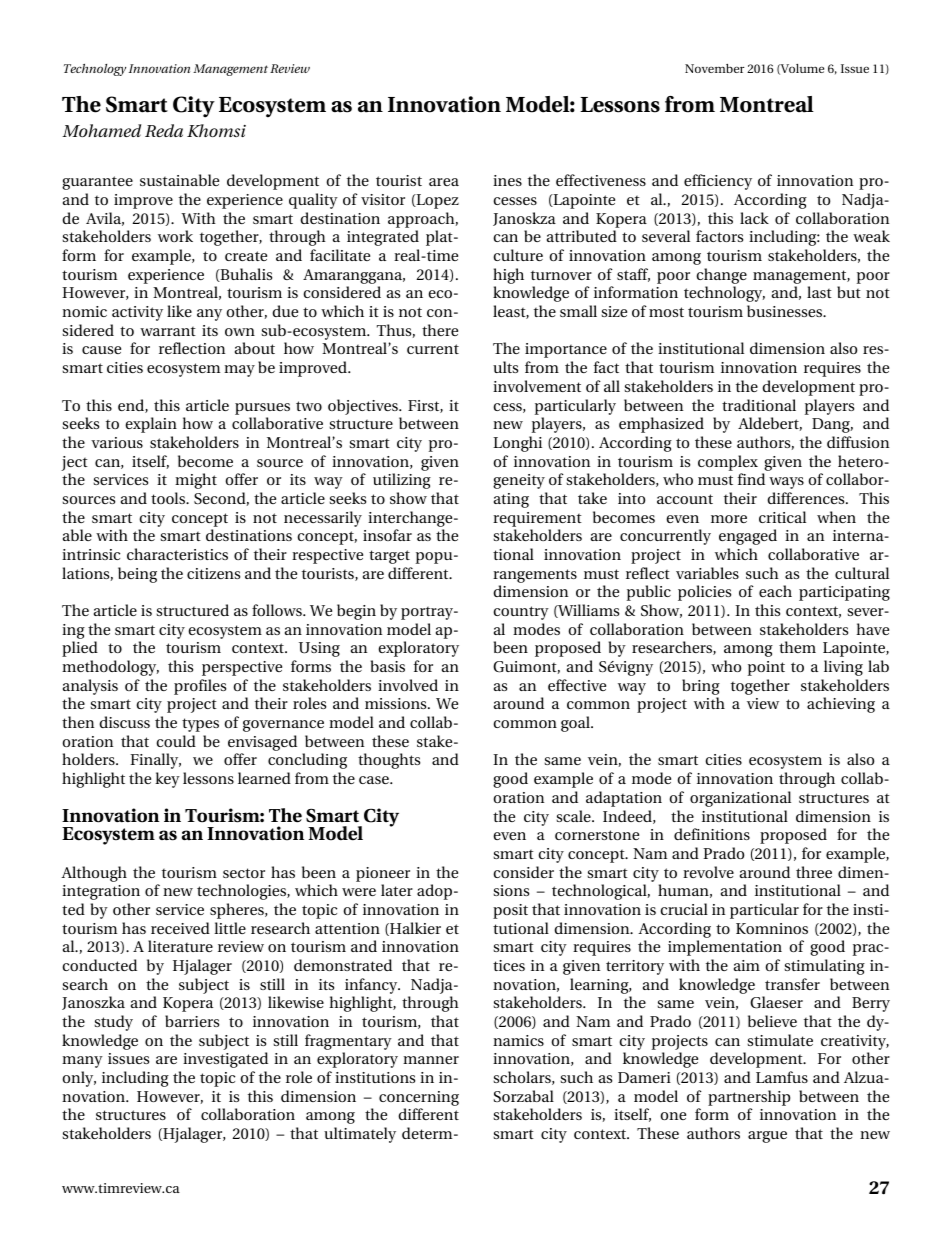  Describe the element at coordinates (419, 1098) in the screenshot. I see `concerning` at that location.
